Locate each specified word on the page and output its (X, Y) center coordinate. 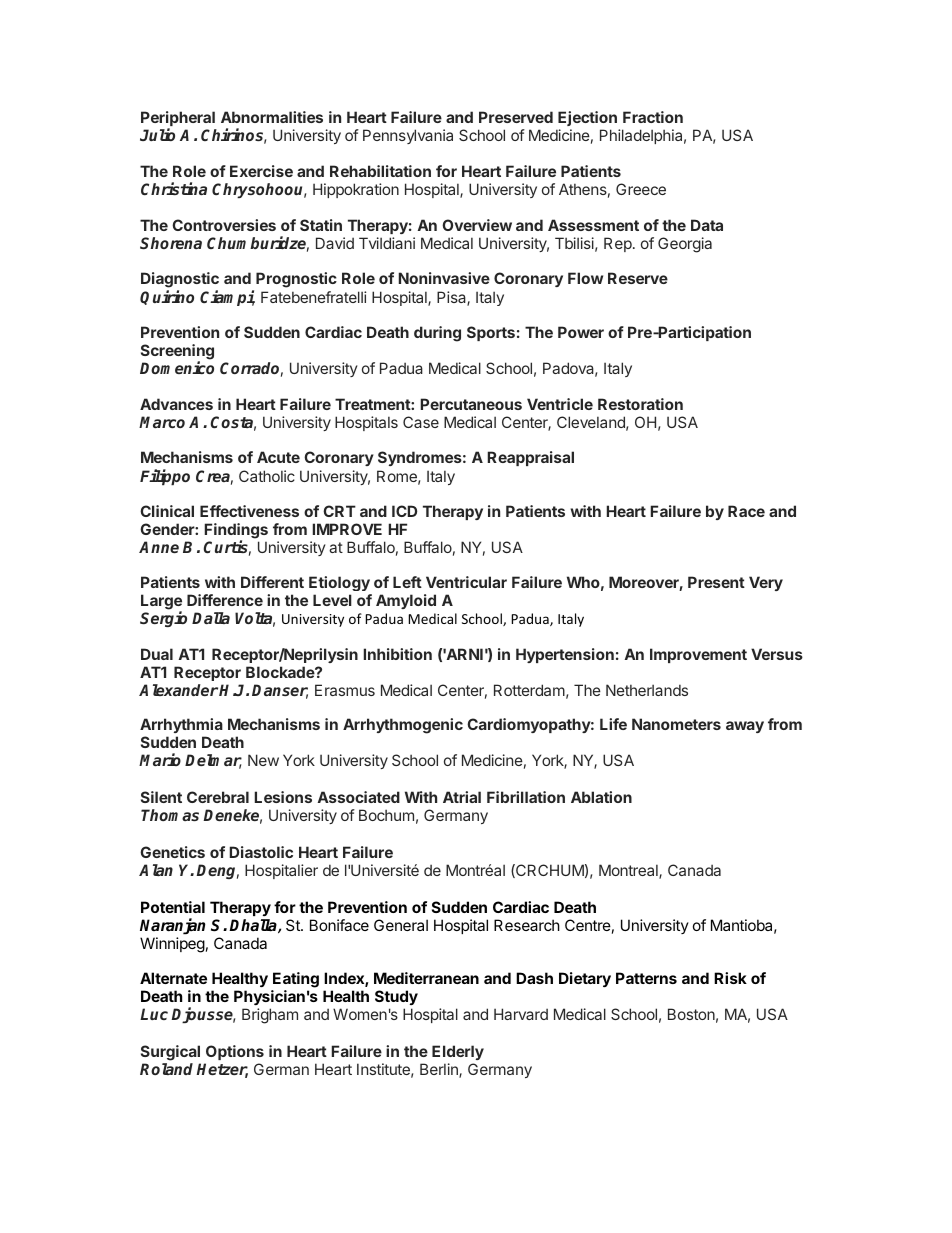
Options (235, 1052)
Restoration (640, 404)
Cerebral (218, 797)
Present (716, 582)
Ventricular (466, 582)
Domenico (177, 367)
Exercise (261, 171)
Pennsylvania (408, 136)
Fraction (653, 117)
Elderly (458, 1052)
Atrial (462, 797)
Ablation (601, 797)
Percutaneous (471, 404)
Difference (225, 600)
